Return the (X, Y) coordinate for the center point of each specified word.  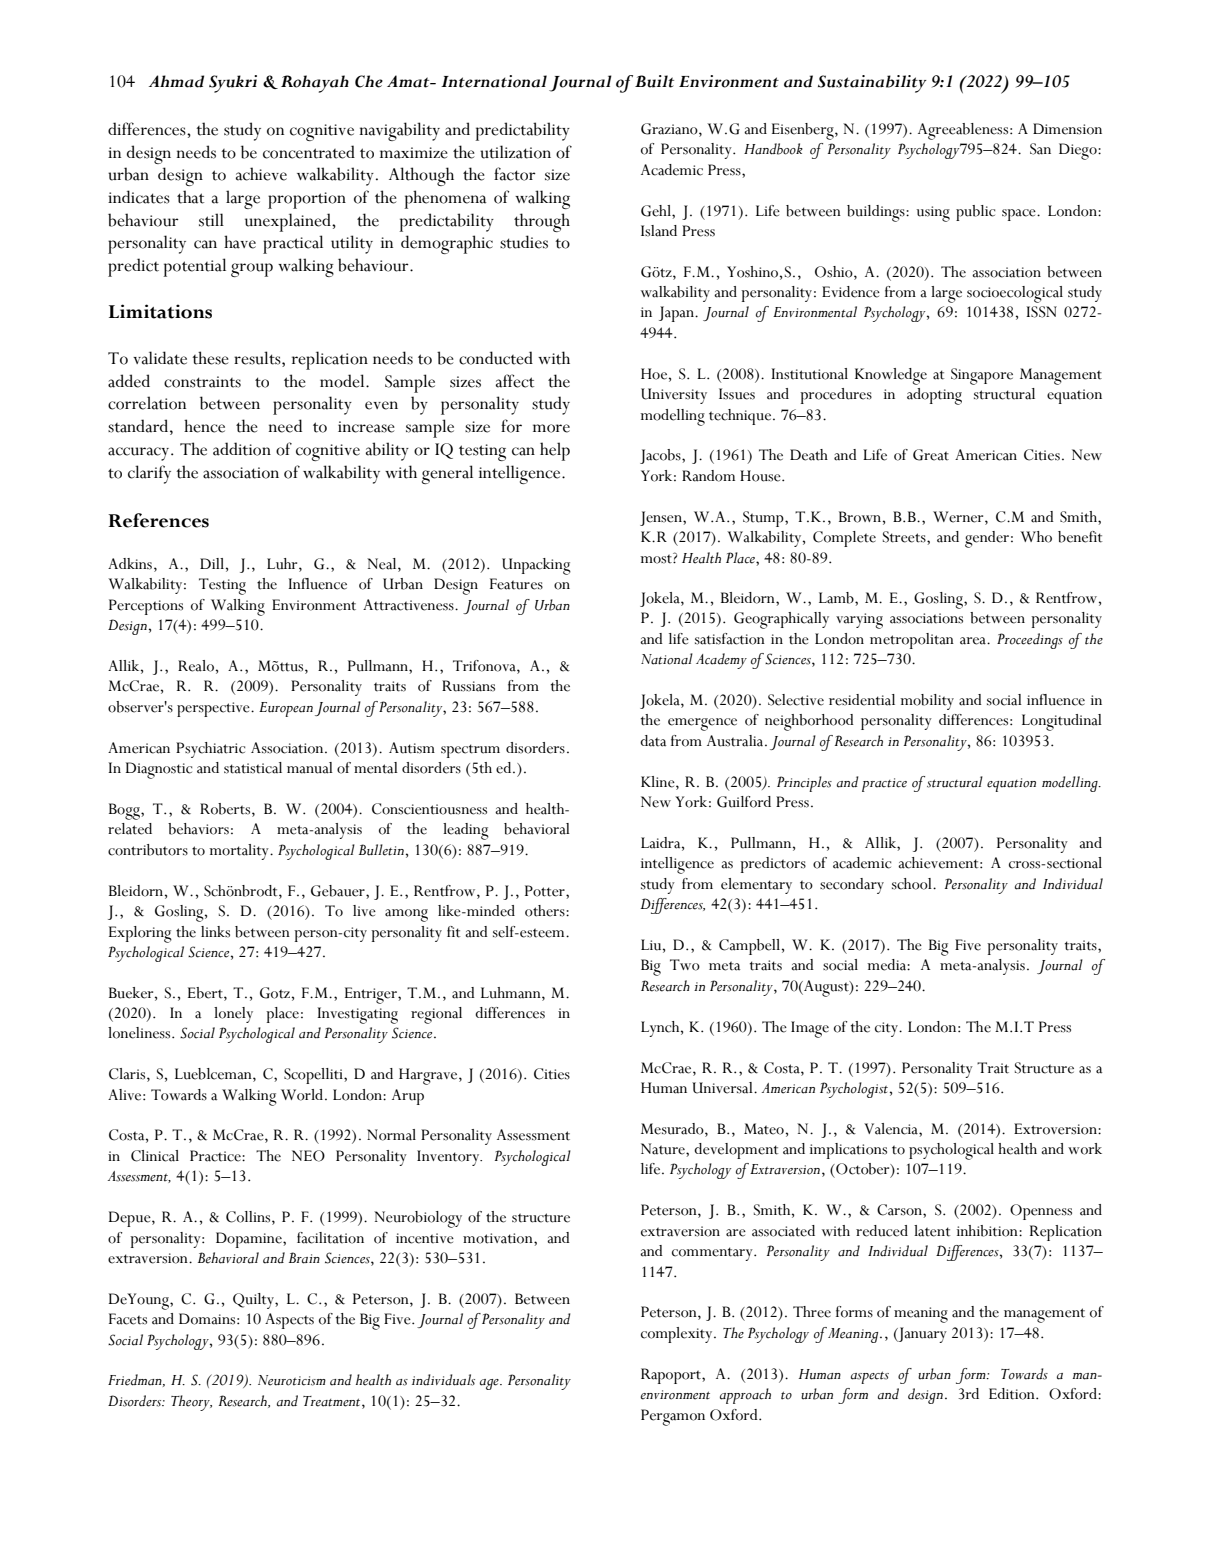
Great (931, 455)
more (551, 428)
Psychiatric (210, 750)
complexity (678, 1335)
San (1040, 149)
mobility (927, 702)
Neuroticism (292, 1380)
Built (654, 81)
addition (242, 449)
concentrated (309, 152)
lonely (233, 1015)
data (653, 741)
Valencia (892, 1129)
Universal (723, 1088)
